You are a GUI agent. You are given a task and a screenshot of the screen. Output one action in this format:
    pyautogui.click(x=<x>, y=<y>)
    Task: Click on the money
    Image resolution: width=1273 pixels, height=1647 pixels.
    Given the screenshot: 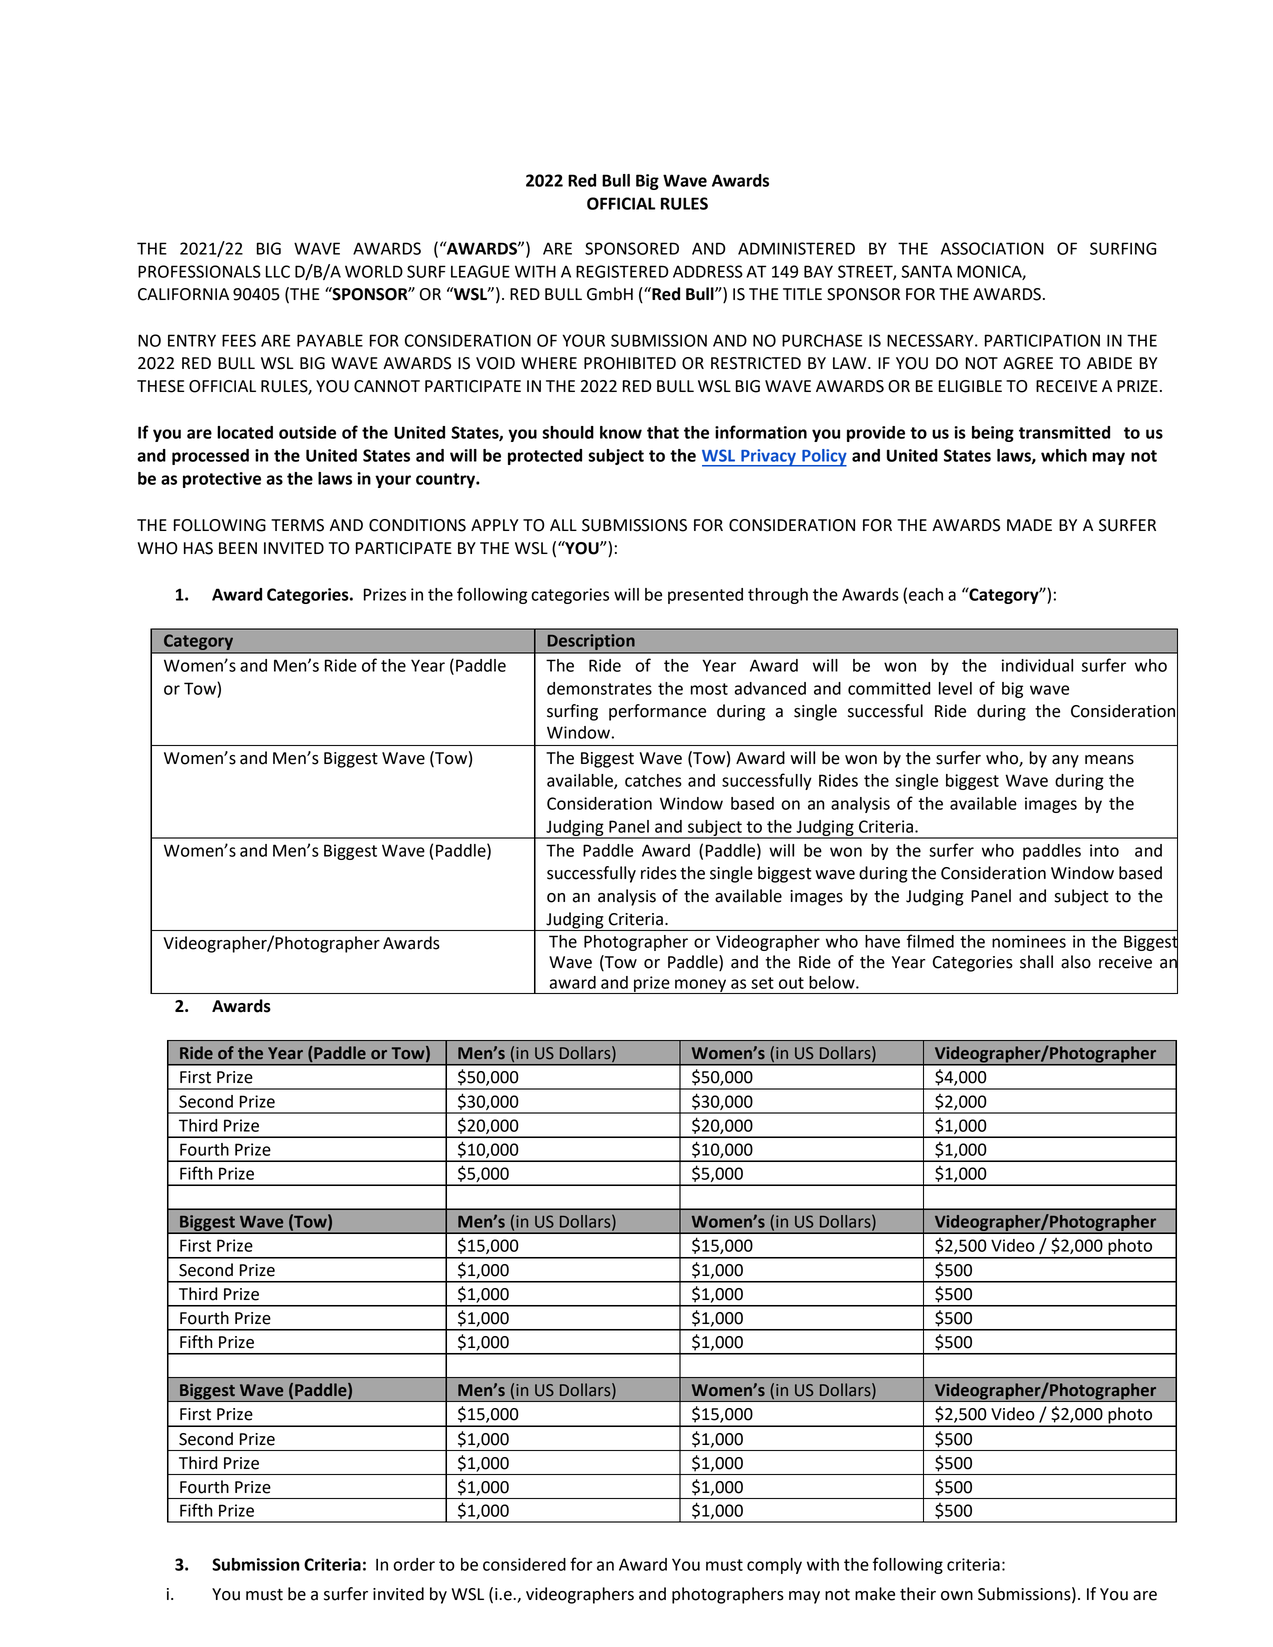 What is the action you would take?
    pyautogui.click(x=701, y=986)
